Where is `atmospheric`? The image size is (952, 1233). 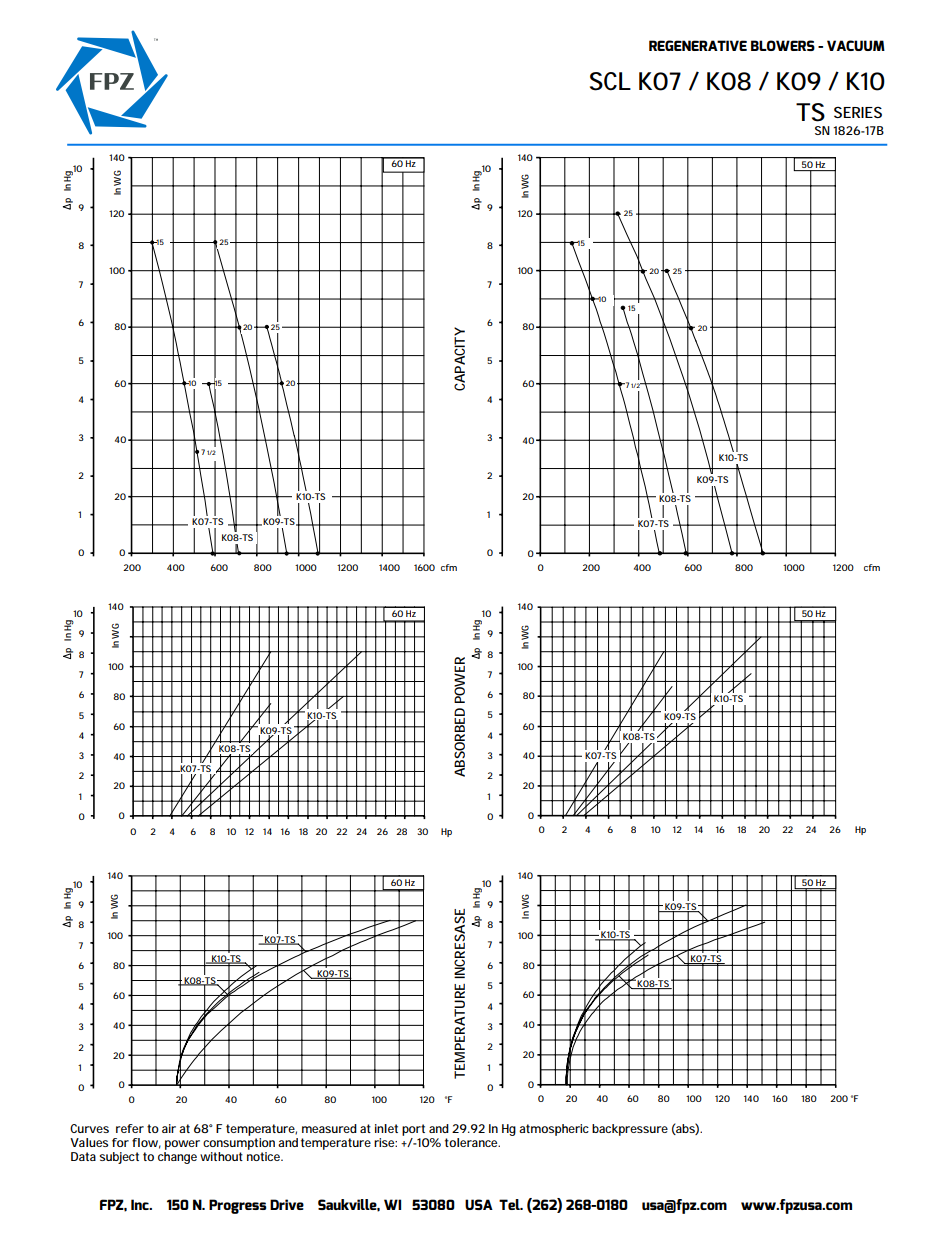
atmospheric is located at coordinates (554, 1130).
